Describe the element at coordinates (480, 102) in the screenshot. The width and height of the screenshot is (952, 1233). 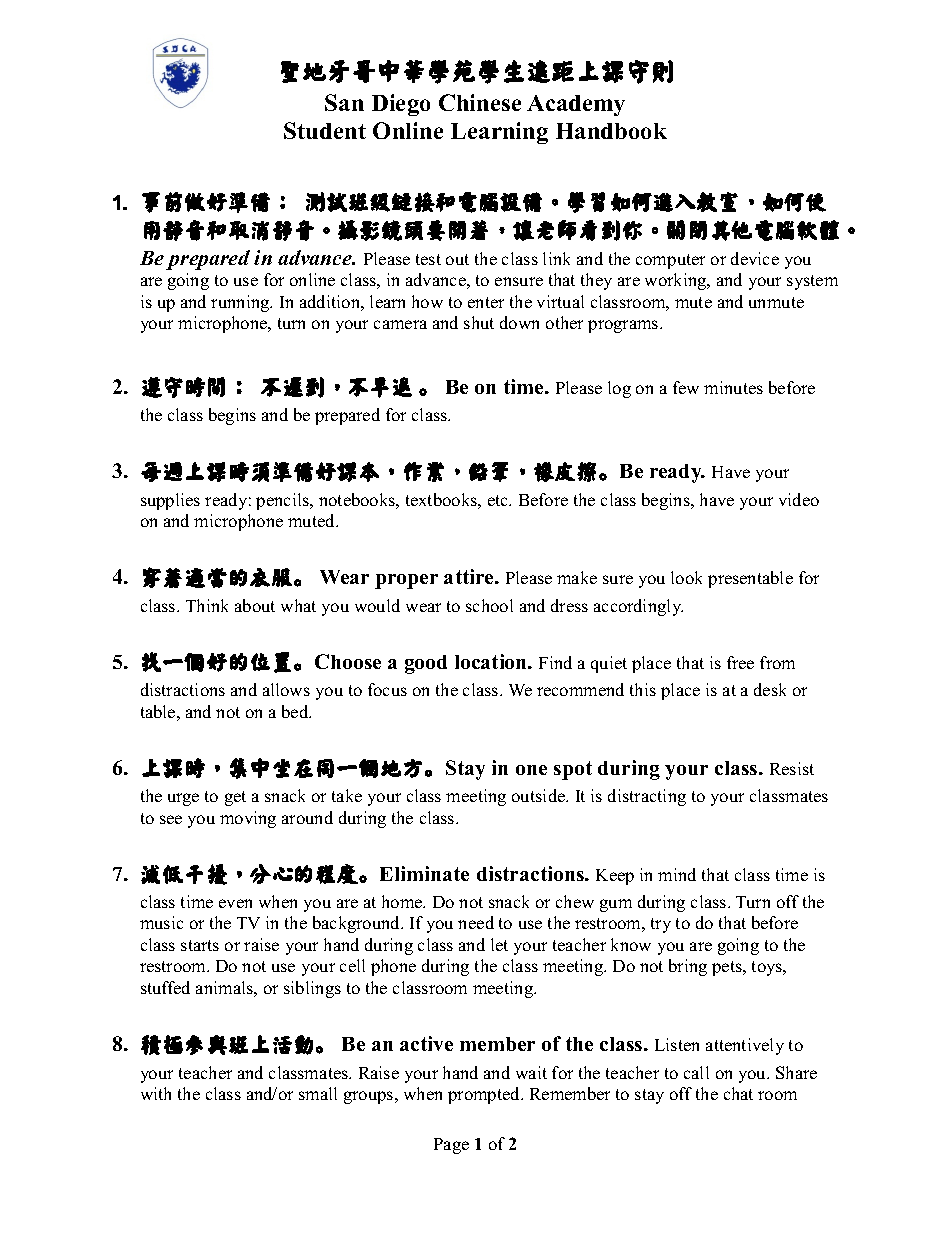
I see `Chinese` at that location.
